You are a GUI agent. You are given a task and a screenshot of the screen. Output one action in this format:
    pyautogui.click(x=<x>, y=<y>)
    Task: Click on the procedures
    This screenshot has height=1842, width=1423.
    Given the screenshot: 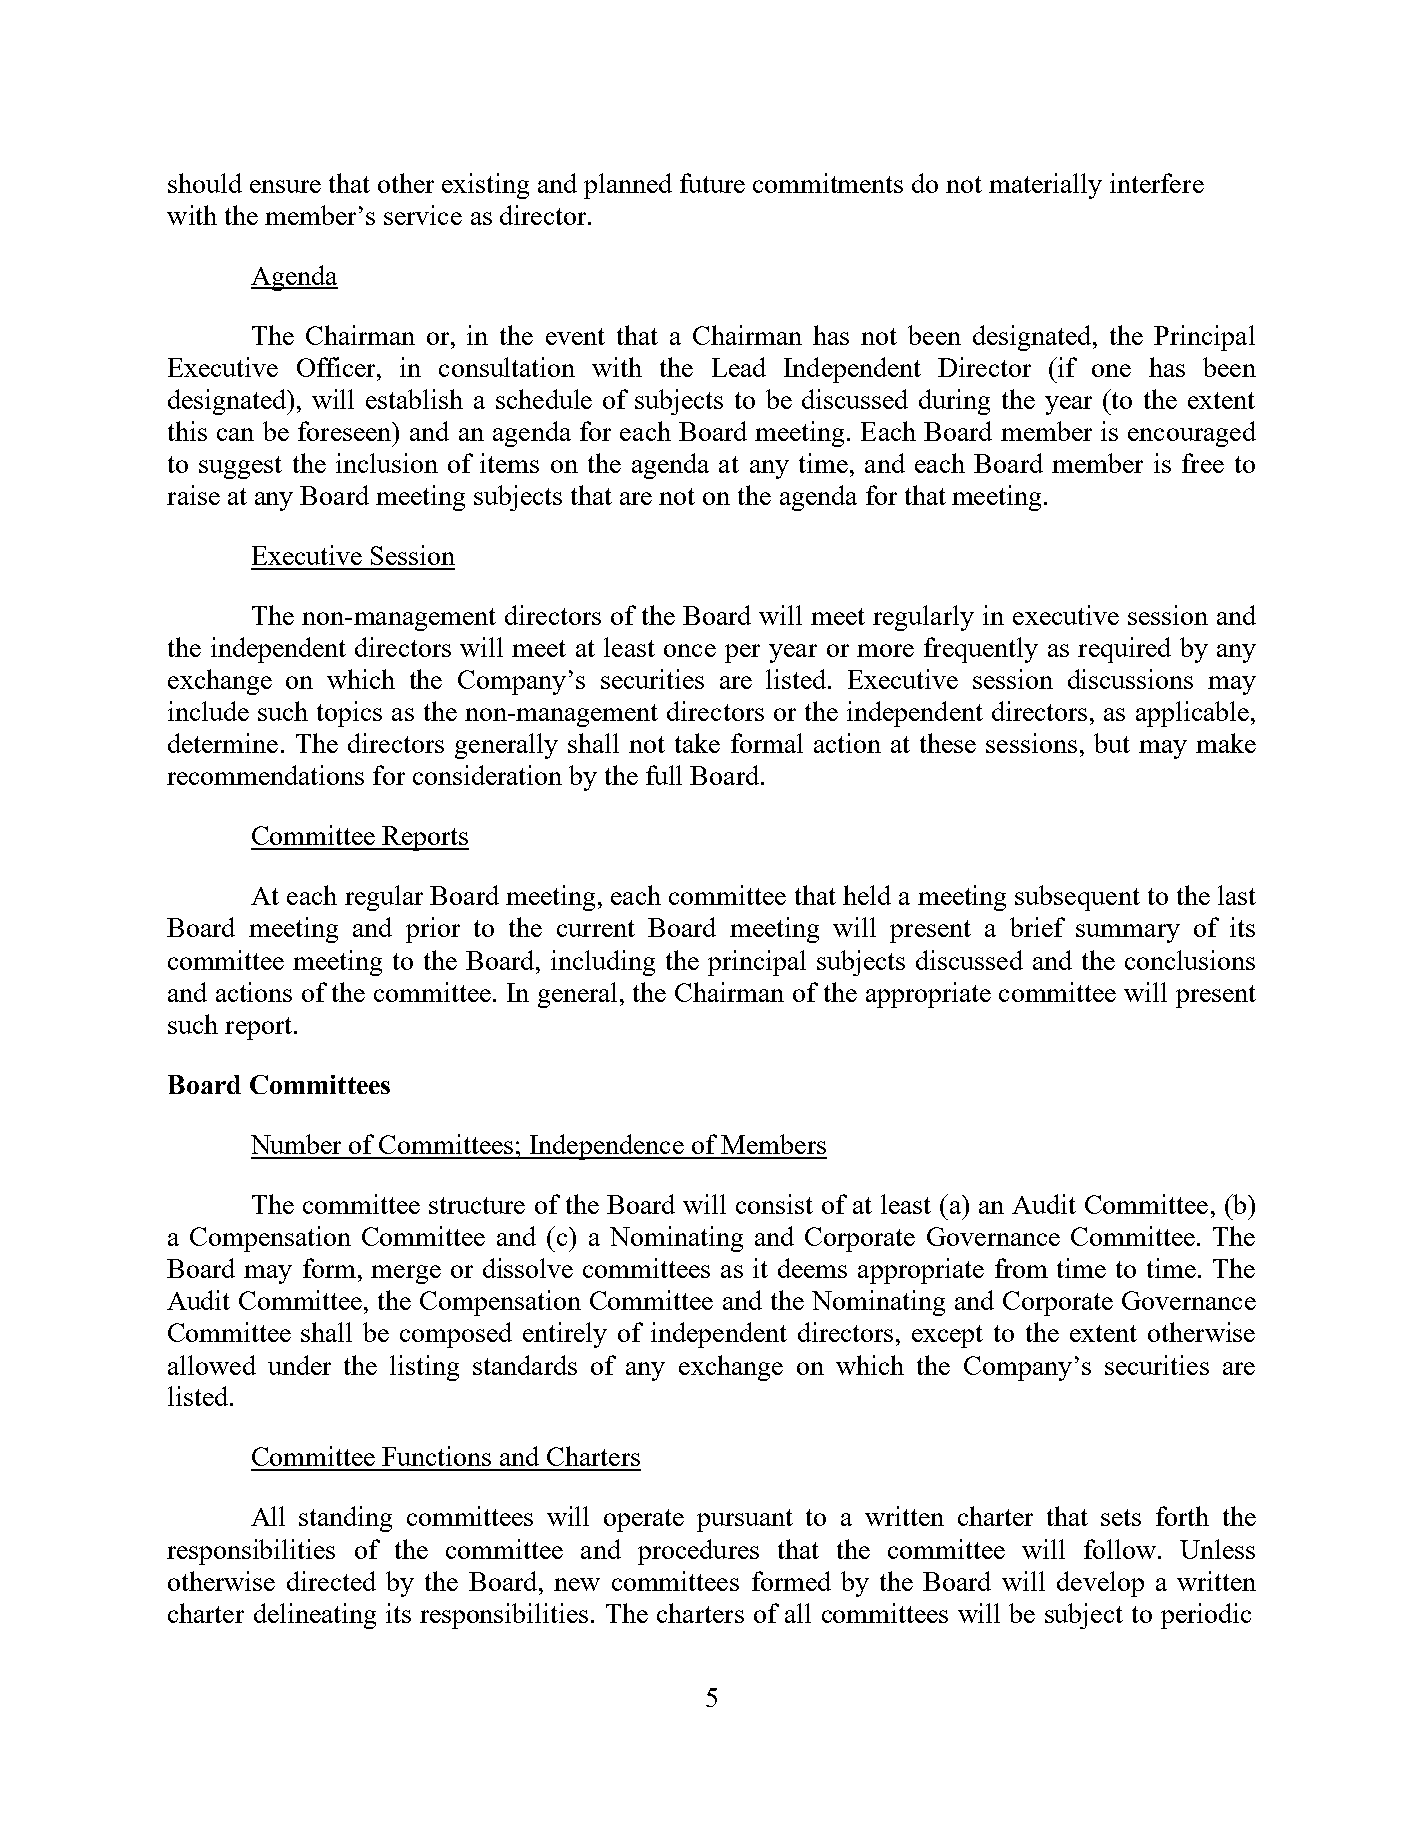 What is the action you would take?
    pyautogui.click(x=698, y=1552)
